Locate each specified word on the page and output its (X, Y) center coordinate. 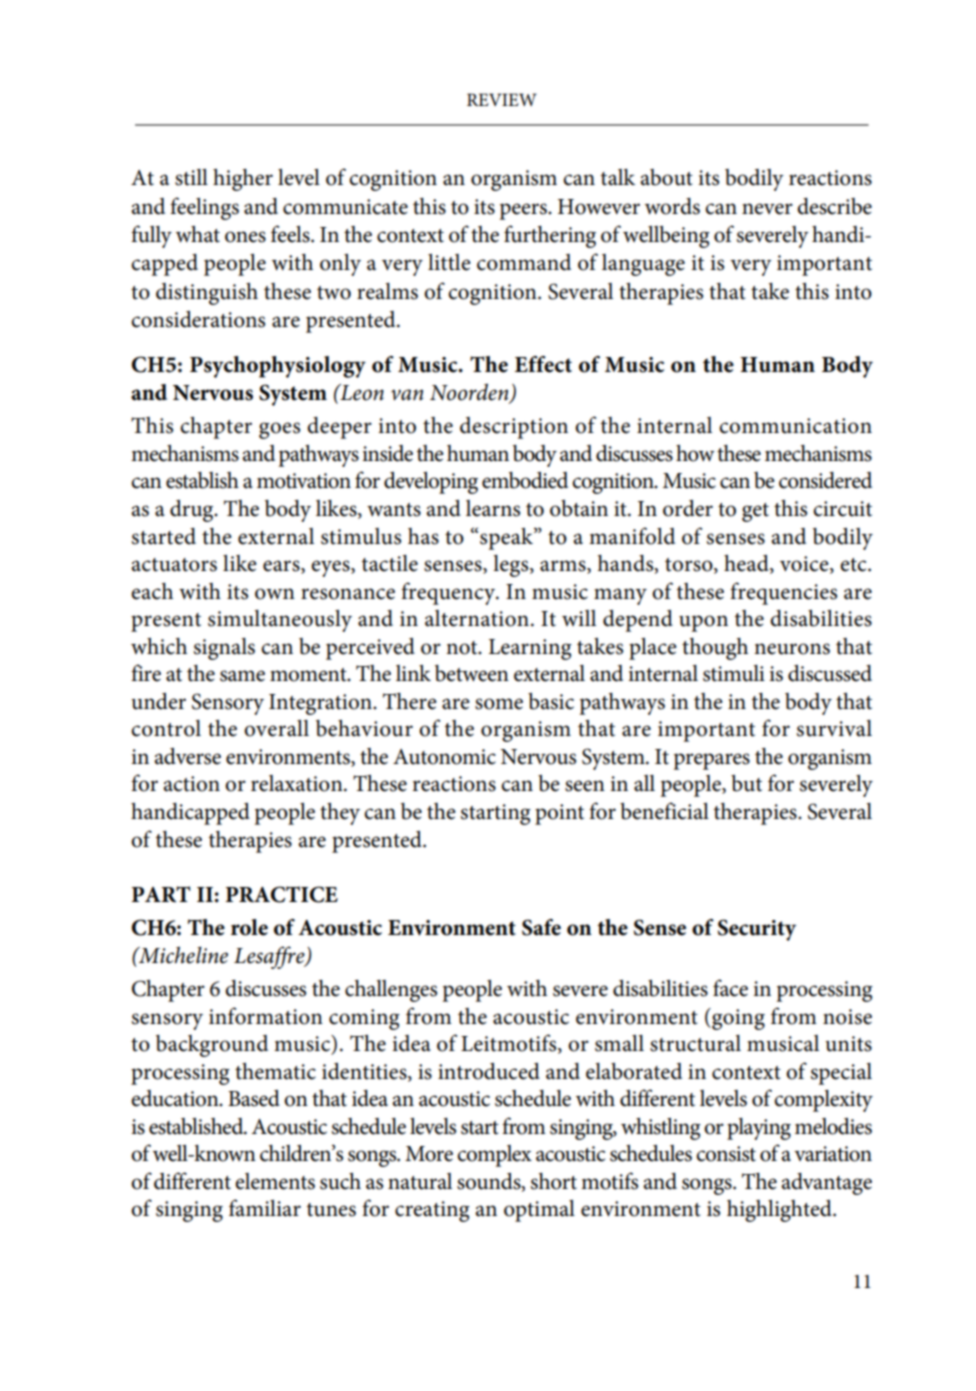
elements (275, 1181)
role (249, 927)
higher (243, 180)
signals (224, 649)
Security (757, 930)
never (767, 209)
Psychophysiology (278, 367)
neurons (792, 649)
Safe (541, 927)
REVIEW (502, 99)
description (514, 428)
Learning (530, 649)
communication (795, 426)
